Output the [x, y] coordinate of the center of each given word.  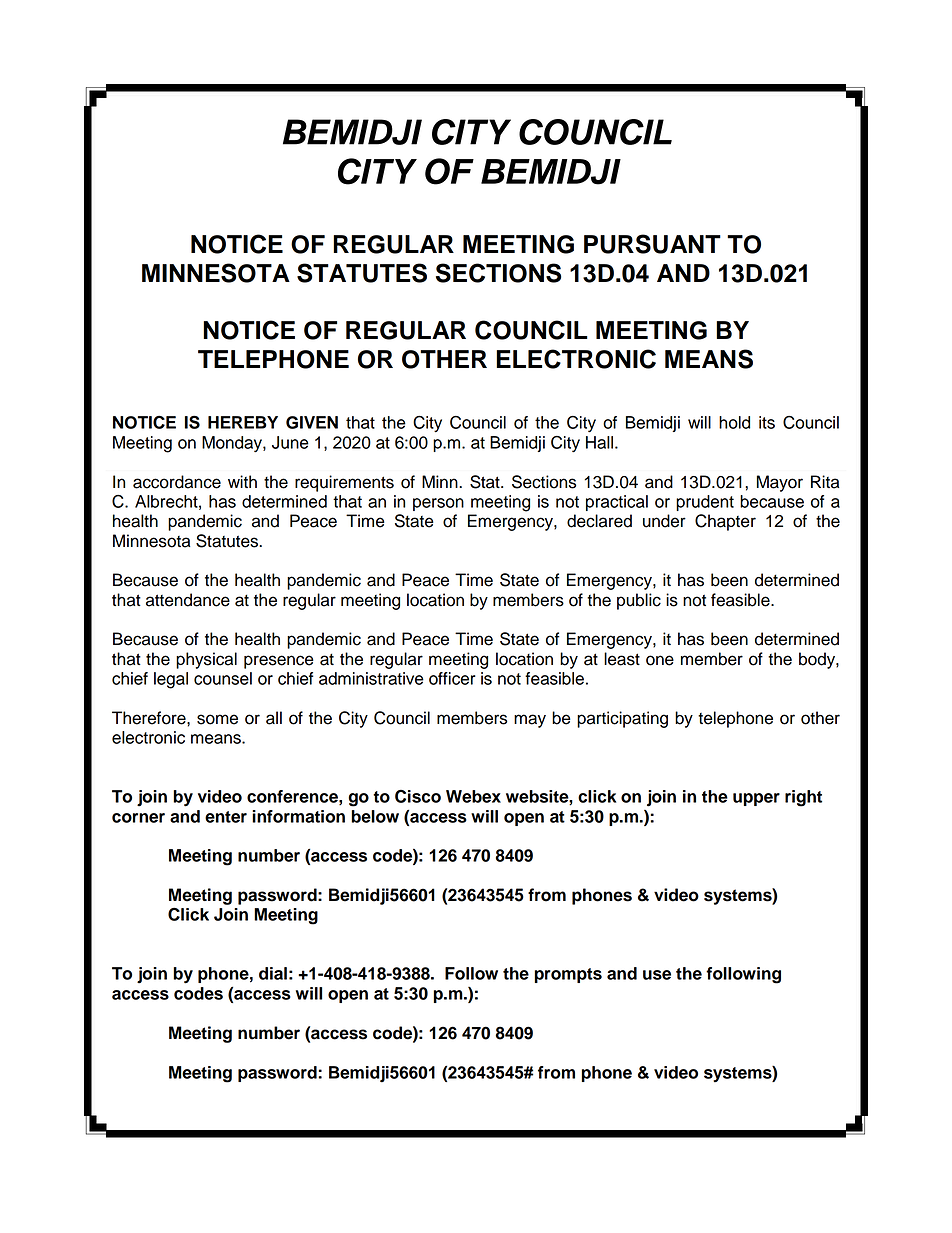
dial [273, 973]
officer [452, 678]
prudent [705, 503]
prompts [568, 975]
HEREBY [243, 422]
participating [622, 719]
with [242, 481]
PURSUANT [652, 244]
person [438, 504]
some [217, 719]
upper [756, 799]
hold [734, 422]
